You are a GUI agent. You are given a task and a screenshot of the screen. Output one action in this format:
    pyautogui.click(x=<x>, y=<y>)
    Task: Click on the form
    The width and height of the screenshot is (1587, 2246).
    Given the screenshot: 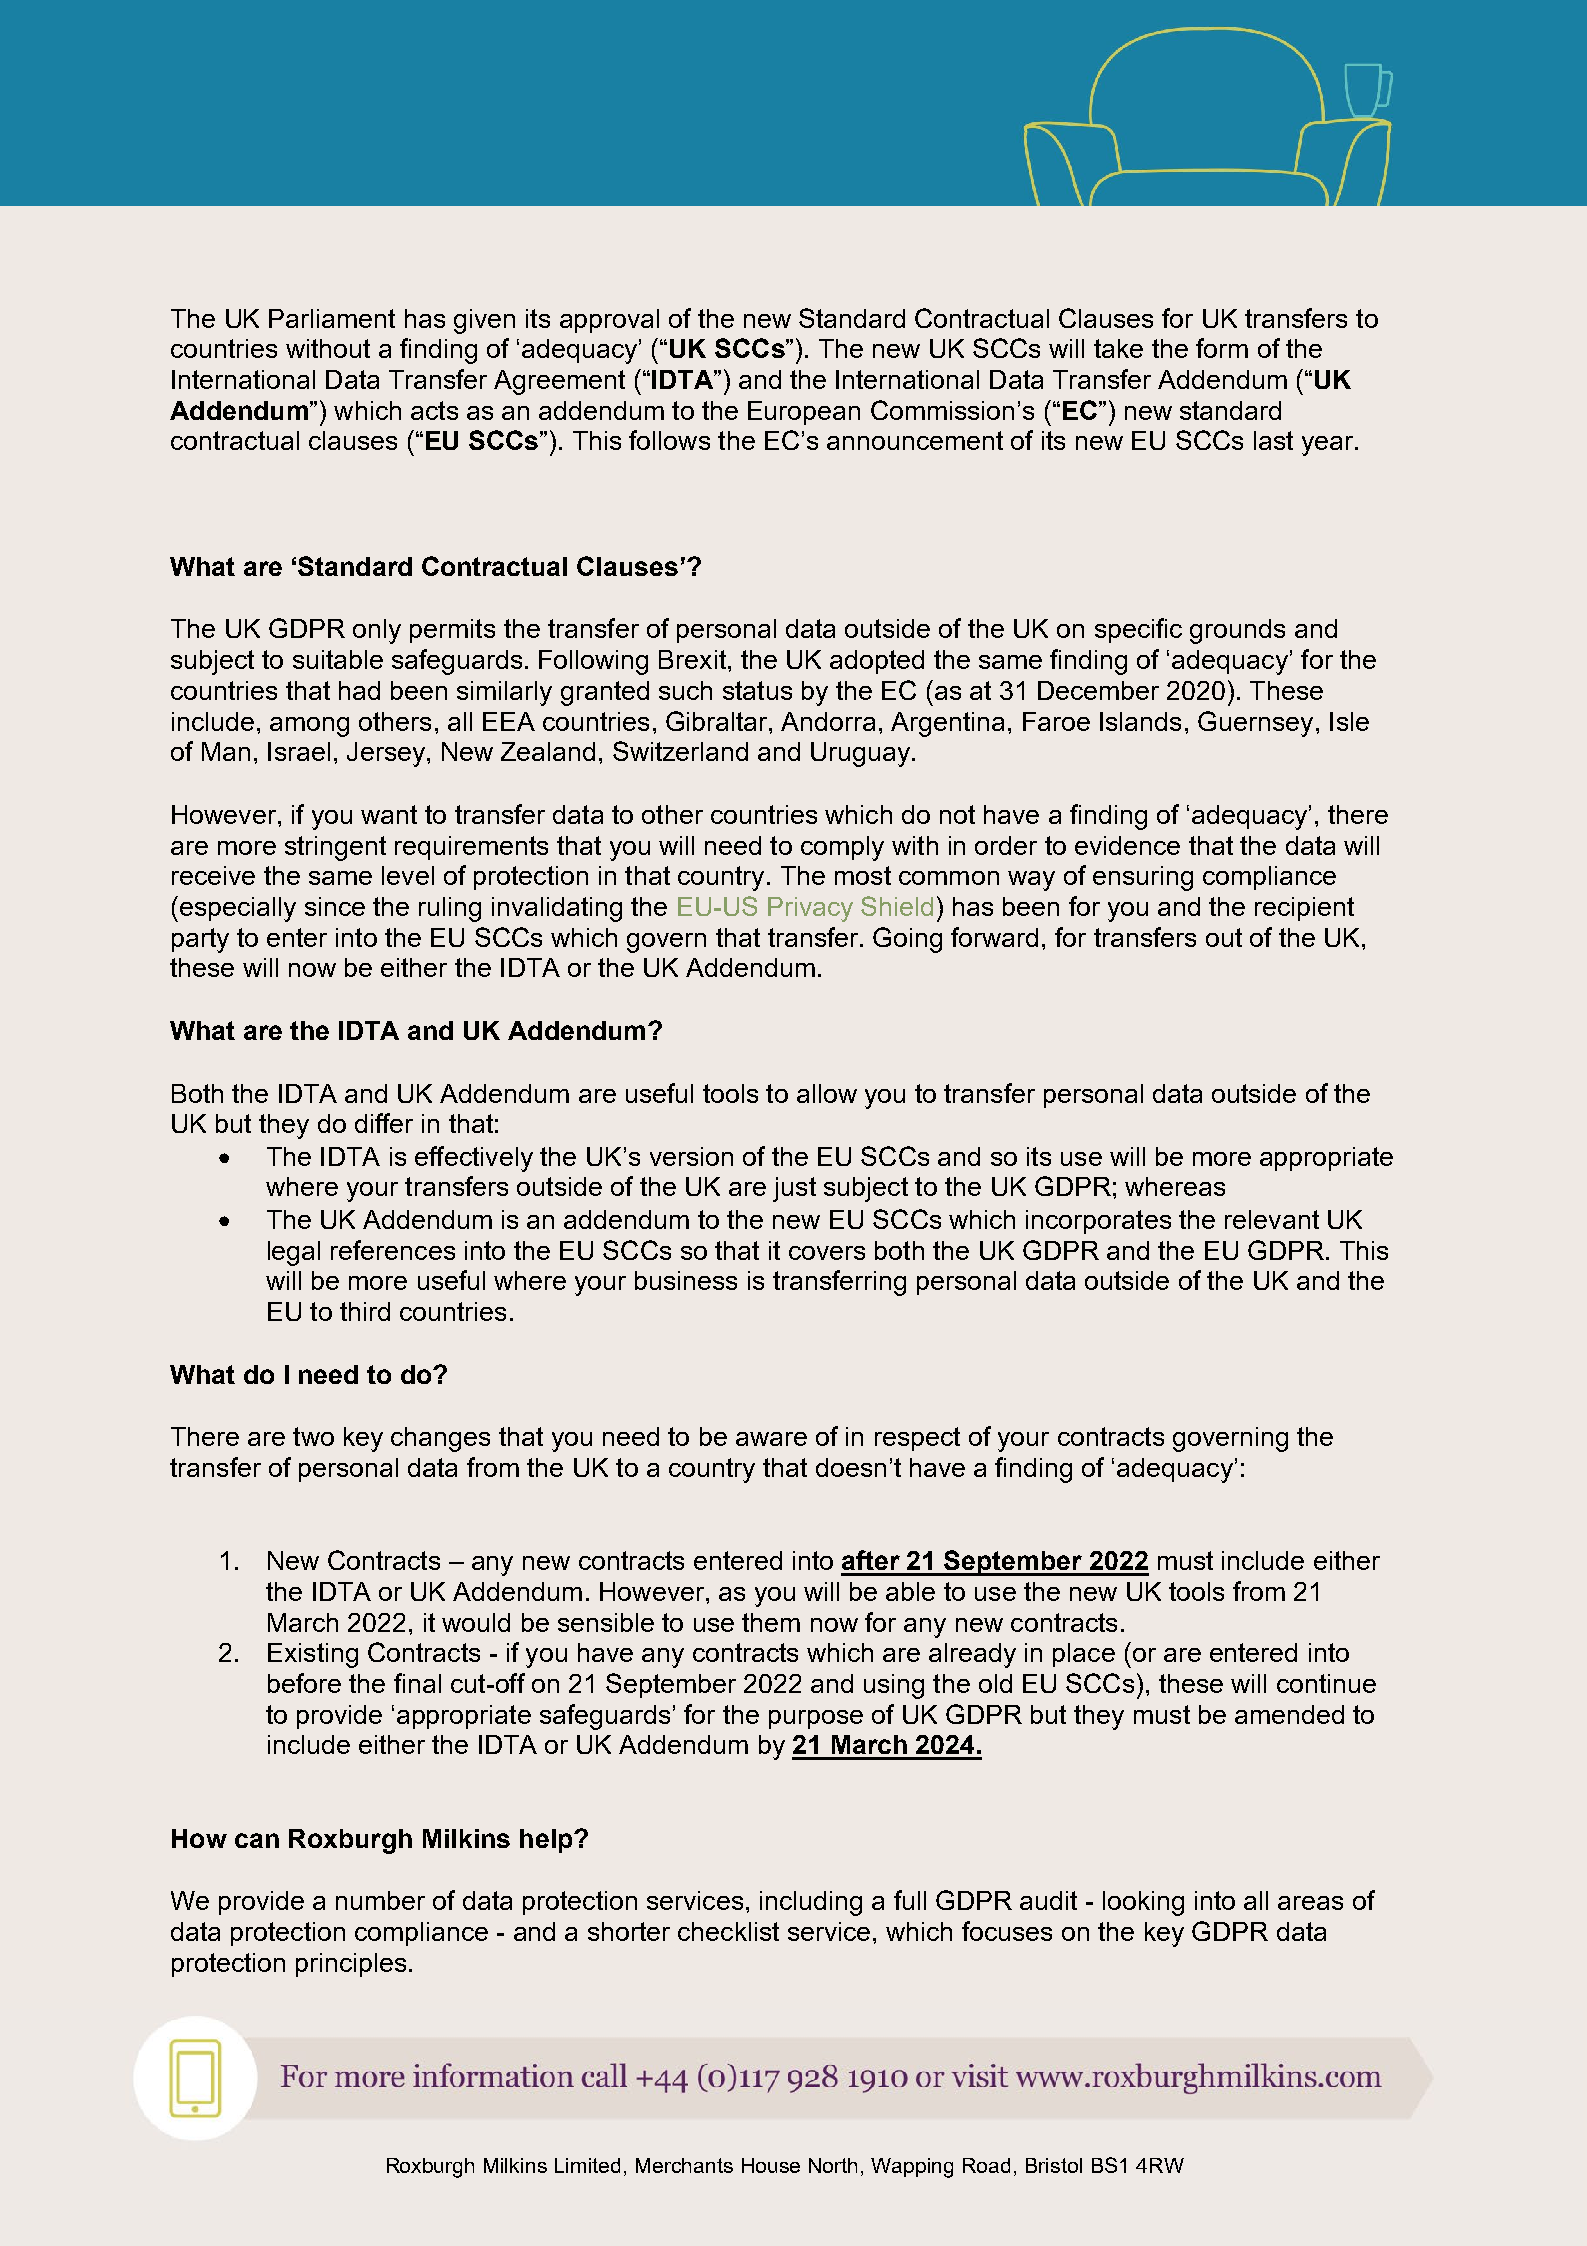 What is the action you would take?
    pyautogui.click(x=1222, y=348)
